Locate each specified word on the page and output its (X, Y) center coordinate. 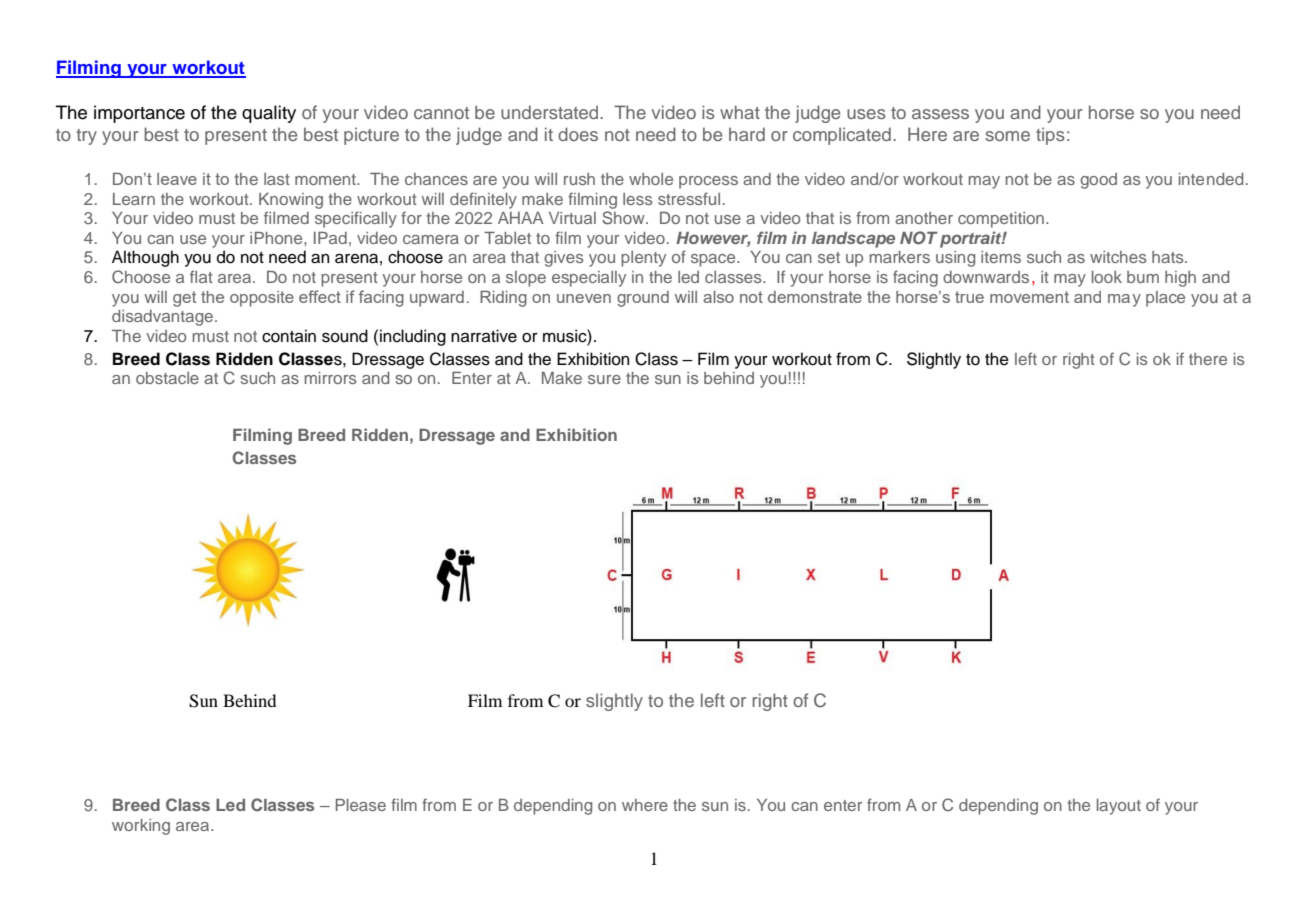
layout (1119, 807)
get (184, 299)
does (578, 134)
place (1165, 299)
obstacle (167, 378)
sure (604, 379)
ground (643, 299)
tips (1050, 136)
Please (361, 805)
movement (1029, 297)
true (969, 297)
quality (269, 114)
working (141, 827)
